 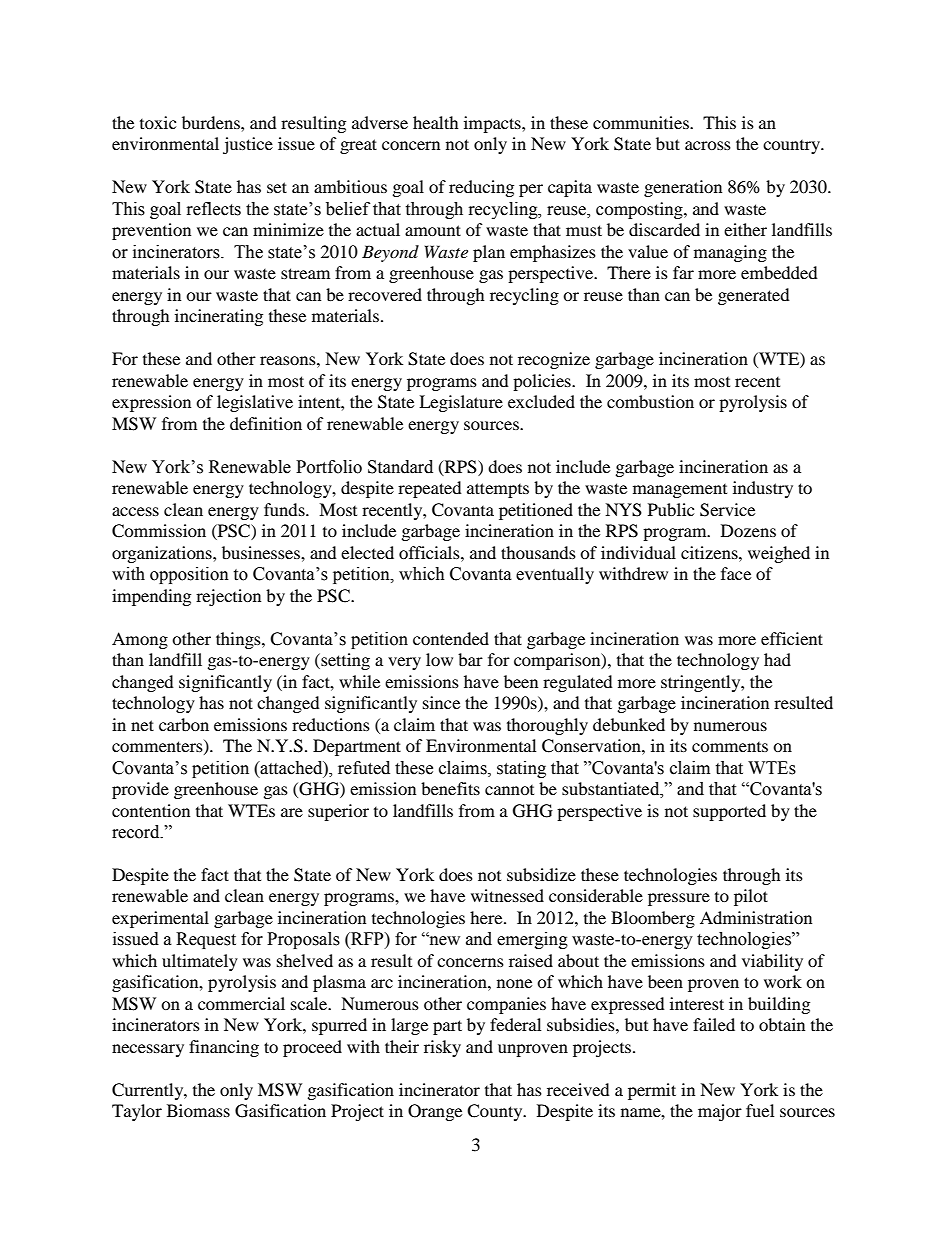 What do you see at coordinates (650, 401) in the document?
I see `combustion` at bounding box center [650, 401].
